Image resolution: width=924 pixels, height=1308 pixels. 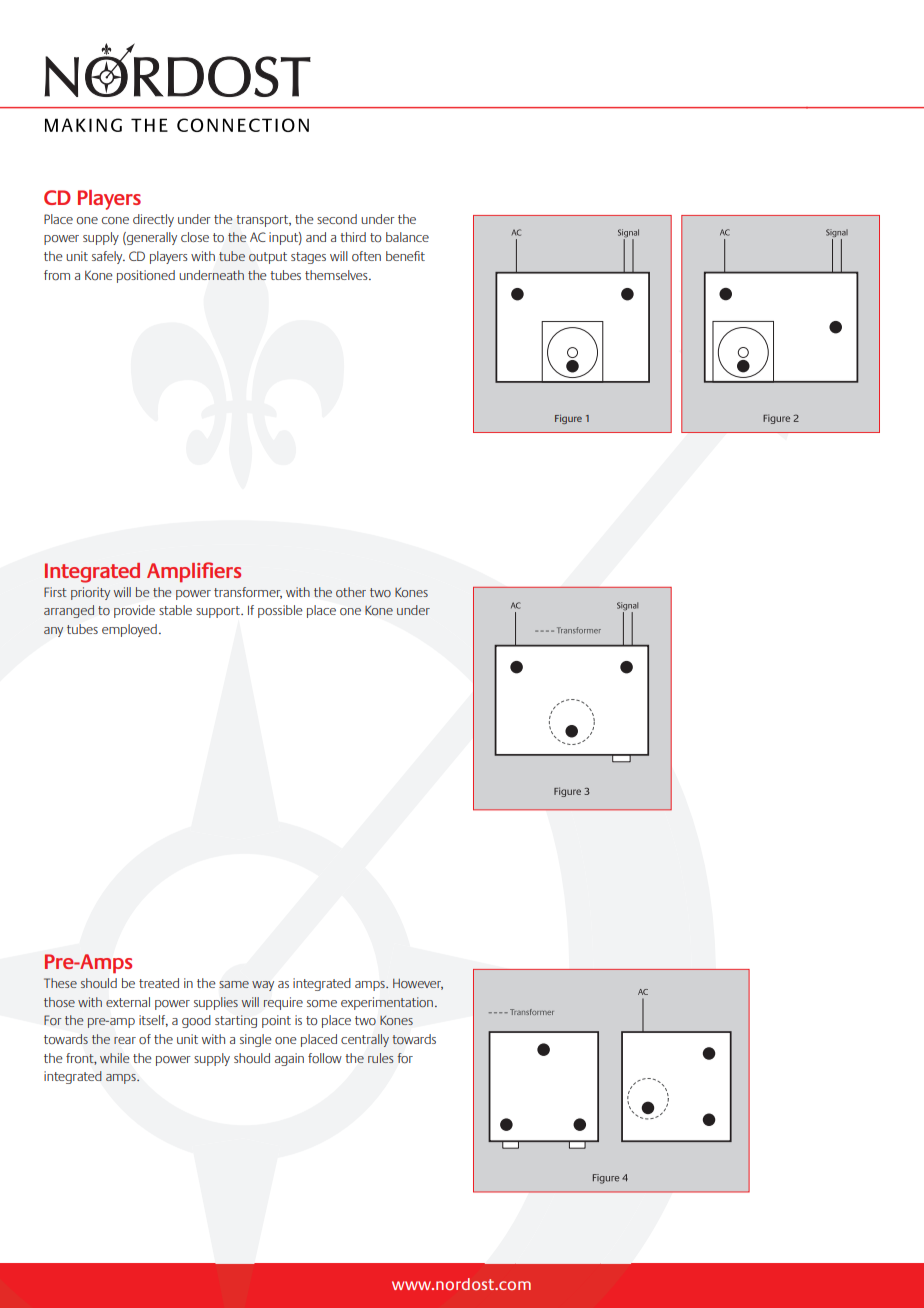 I want to click on However, so click(x=418, y=984).
